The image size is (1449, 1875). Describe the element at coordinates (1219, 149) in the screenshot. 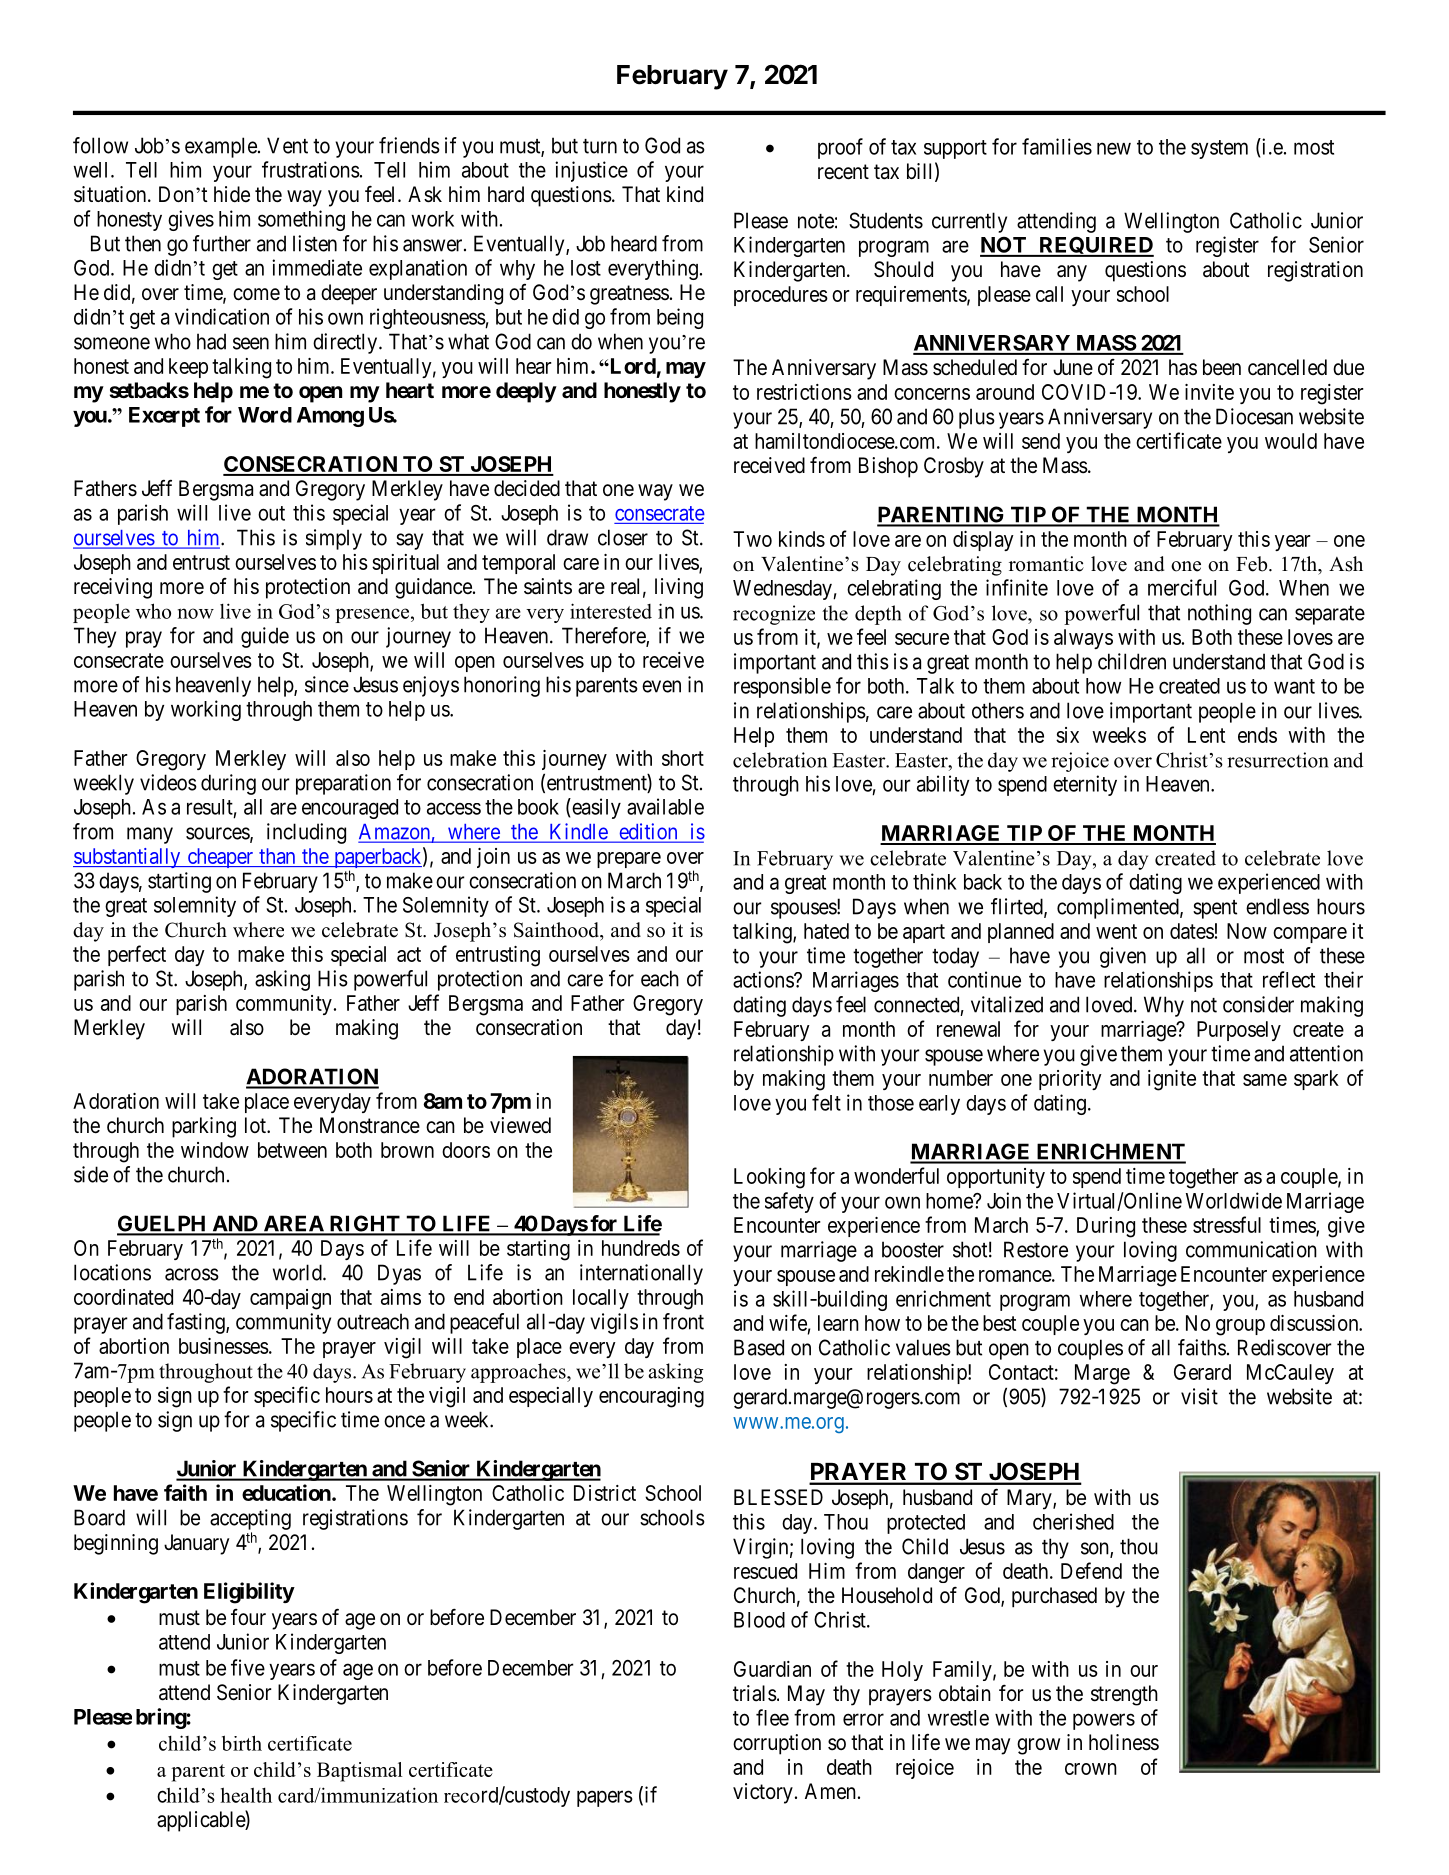

I see `system` at that location.
